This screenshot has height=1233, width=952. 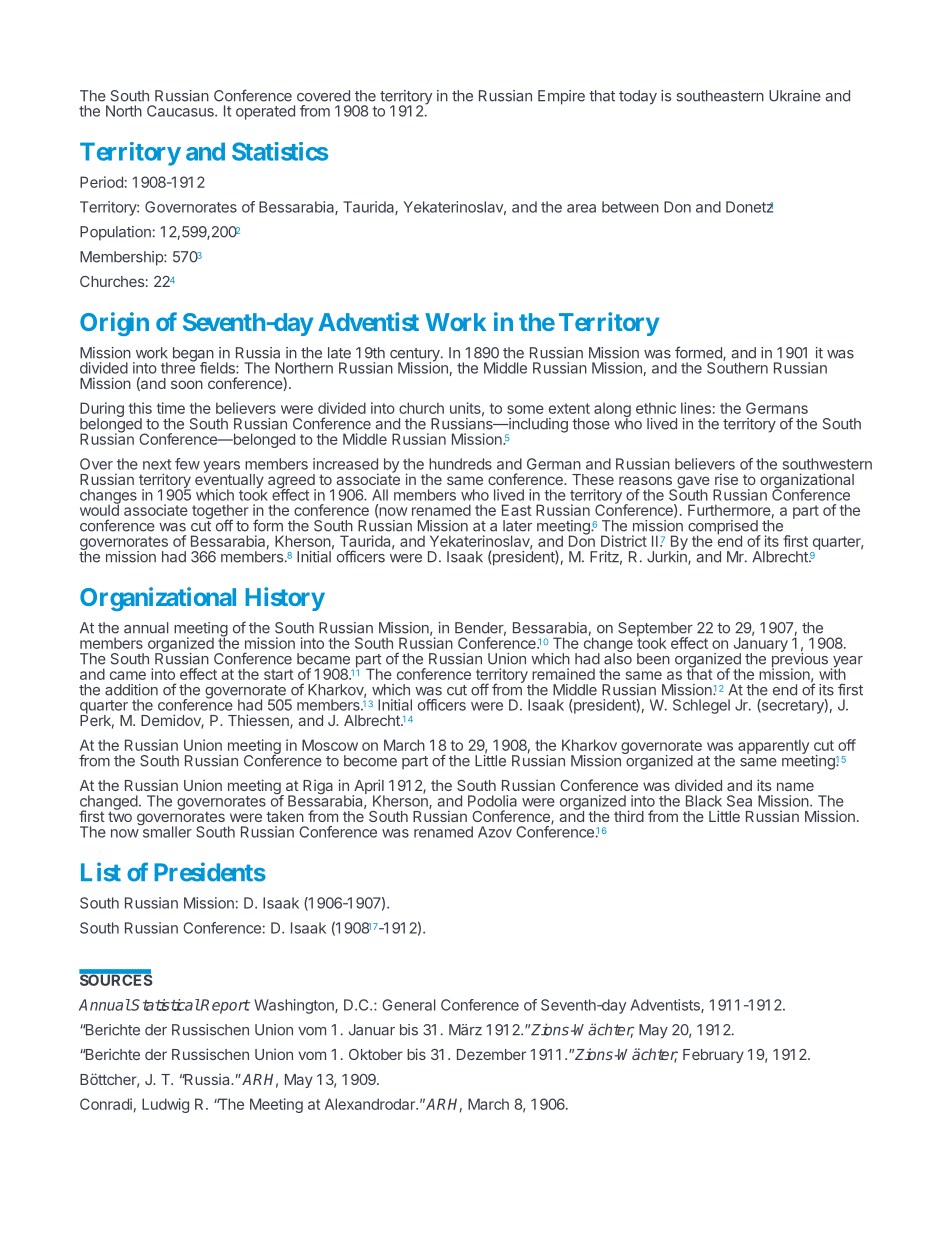 I want to click on History, so click(x=285, y=599).
